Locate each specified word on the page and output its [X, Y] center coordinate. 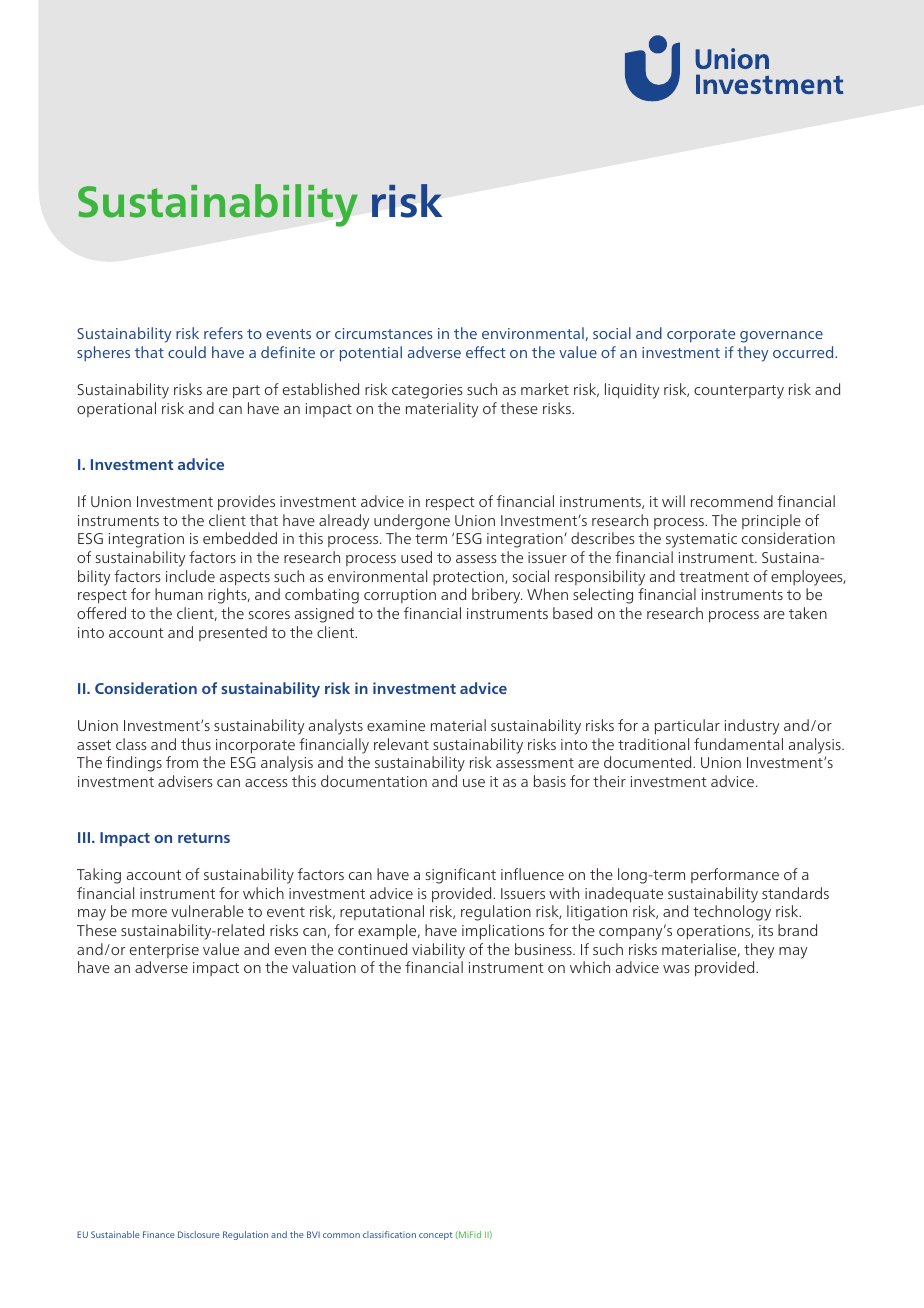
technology [732, 913]
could [187, 352]
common [341, 1235]
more [149, 913]
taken [808, 613]
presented [233, 633]
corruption [400, 596]
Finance [159, 1234]
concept [436, 1236]
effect [486, 352]
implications [503, 932]
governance [781, 337]
